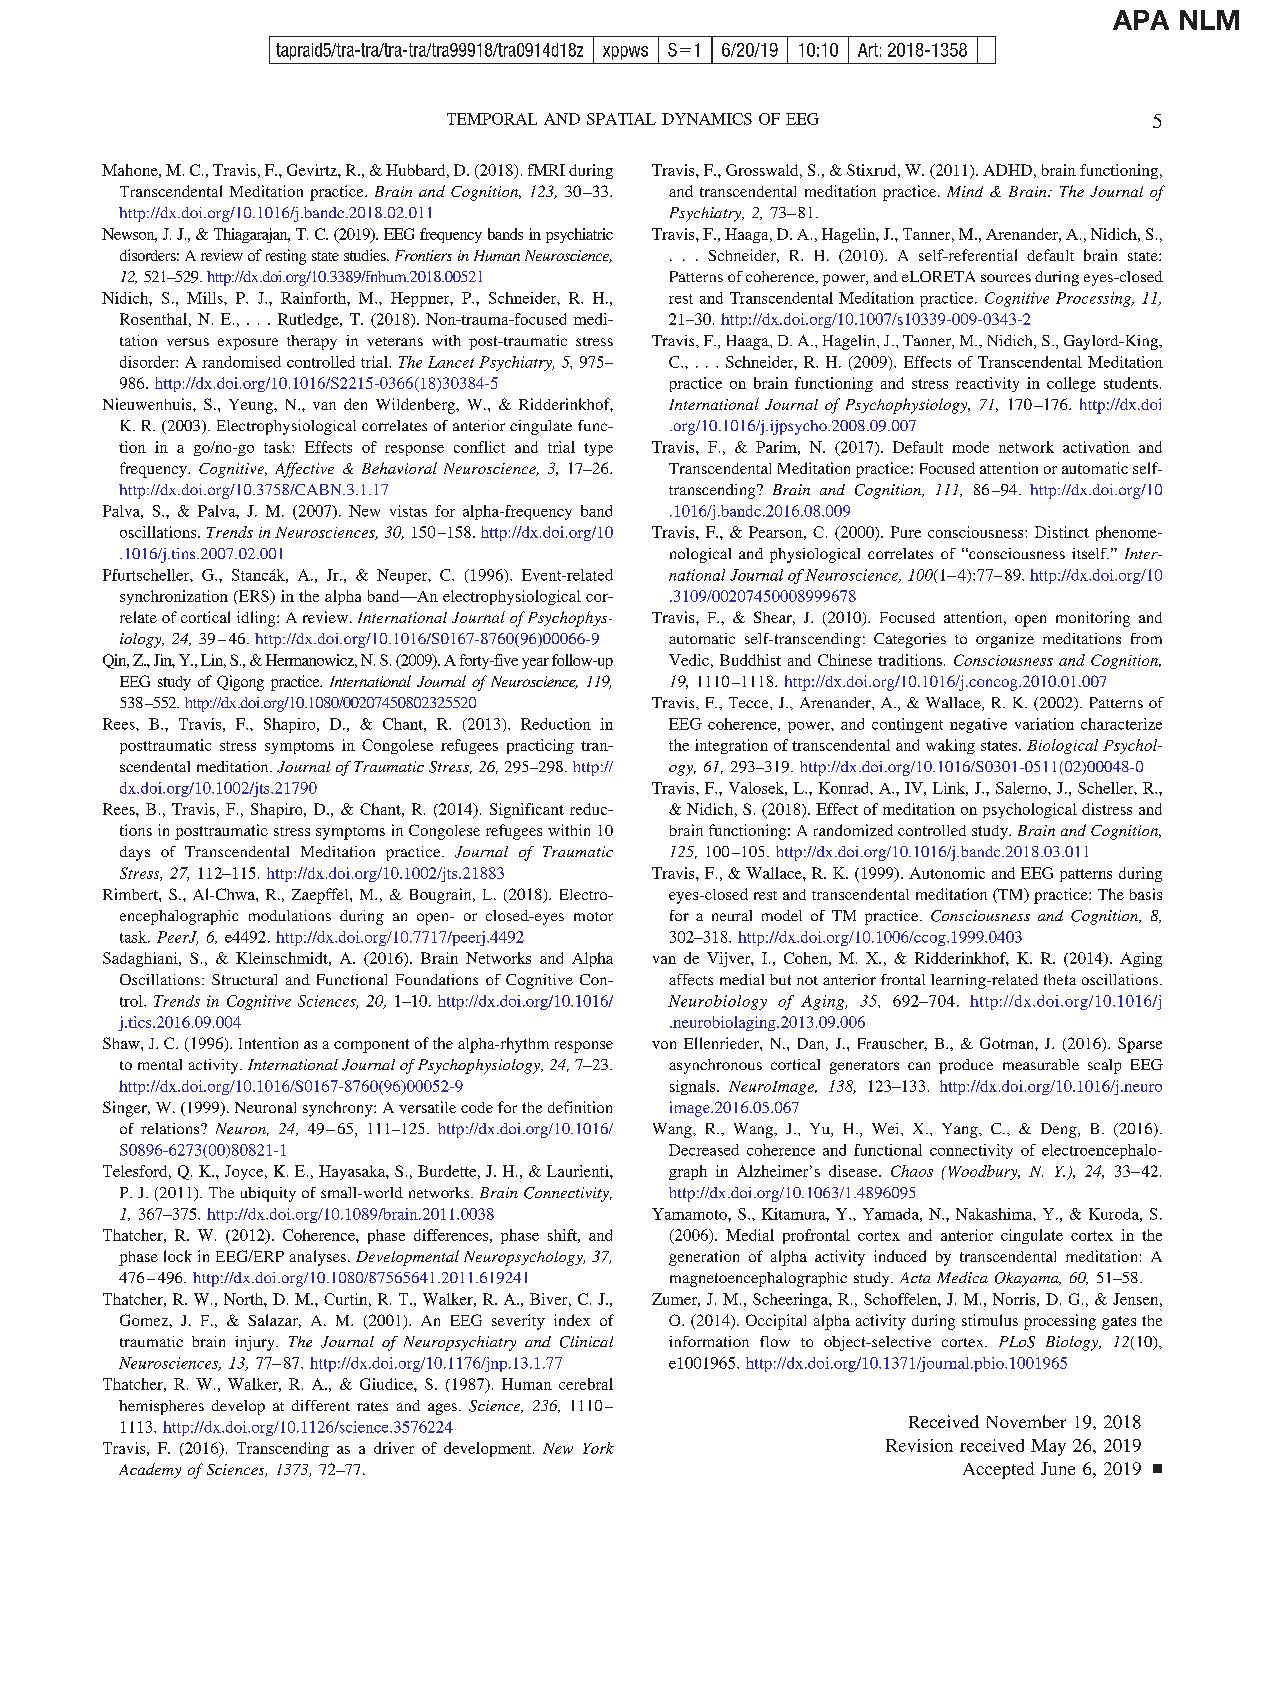 This screenshot has height=1687, width=1265. What do you see at coordinates (321, 1405) in the screenshot?
I see `different` at bounding box center [321, 1405].
